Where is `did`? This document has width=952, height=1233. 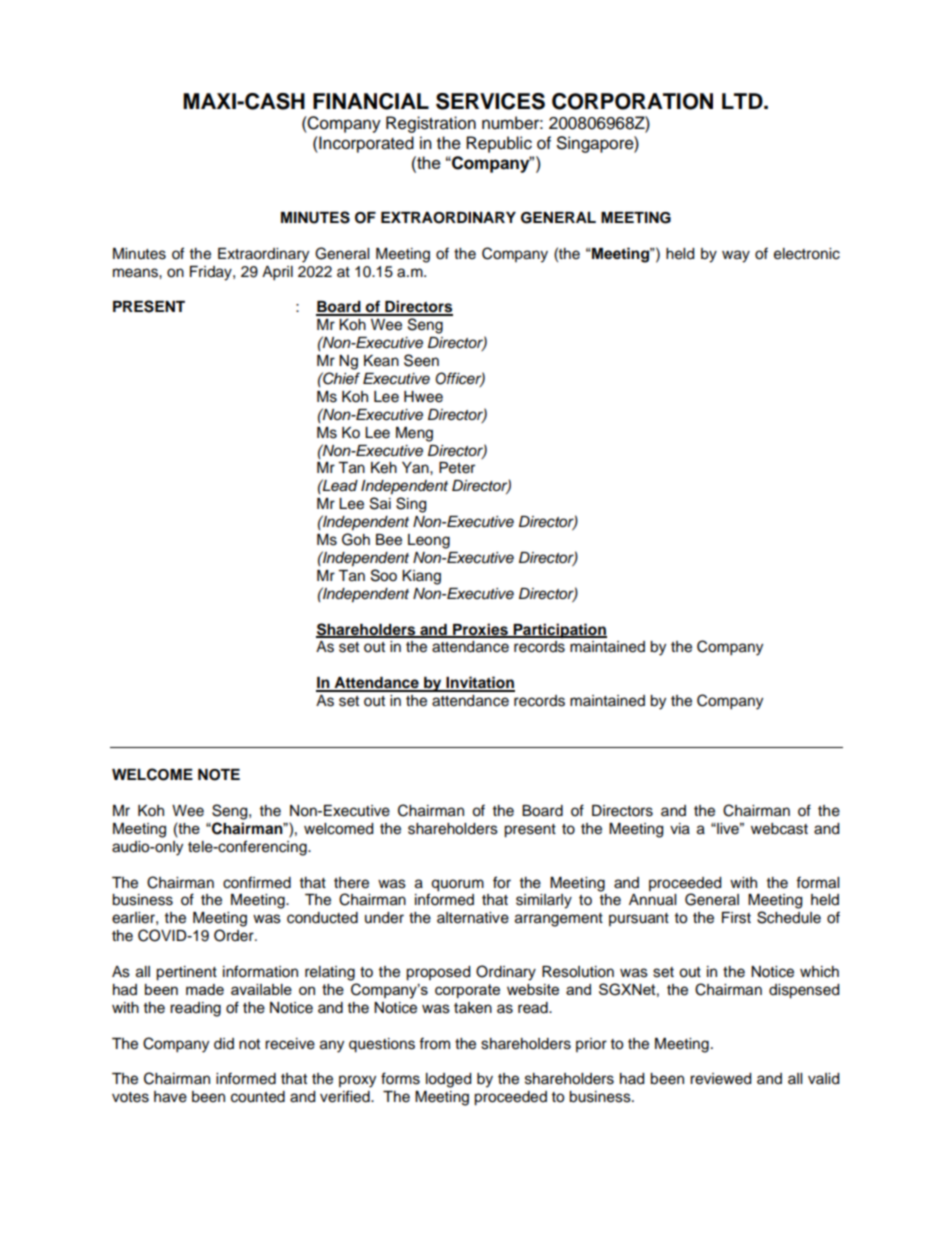
did is located at coordinates (224, 1044).
